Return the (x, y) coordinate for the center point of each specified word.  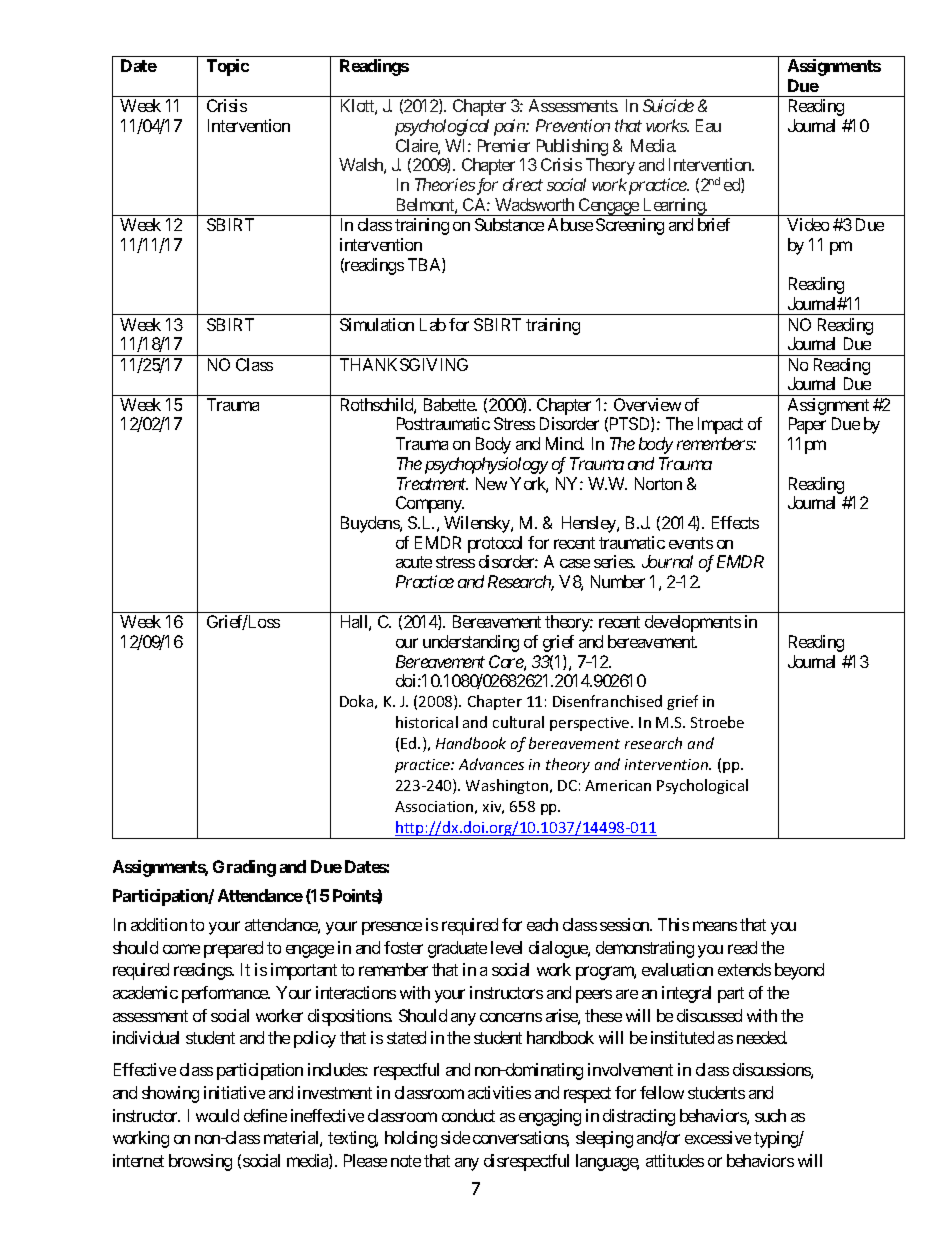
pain (510, 127)
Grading (244, 868)
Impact (720, 425)
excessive (718, 1137)
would (217, 1115)
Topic (228, 67)
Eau (708, 125)
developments (693, 623)
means (715, 926)
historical (427, 722)
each (542, 924)
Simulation (377, 324)
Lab (433, 324)
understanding (471, 643)
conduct (468, 1115)
